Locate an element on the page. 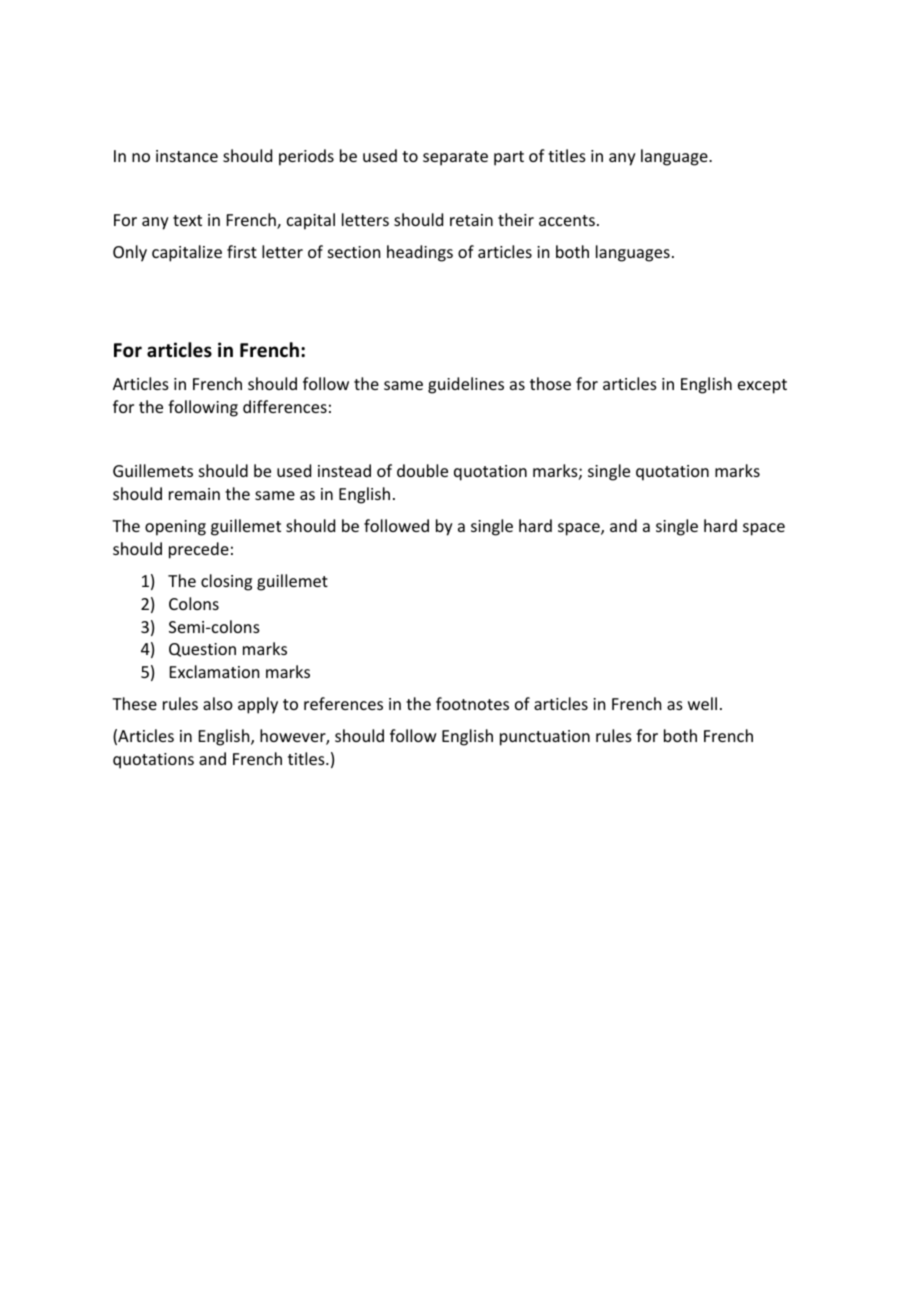 This page has height=1308, width=924. first is located at coordinates (242, 251).
